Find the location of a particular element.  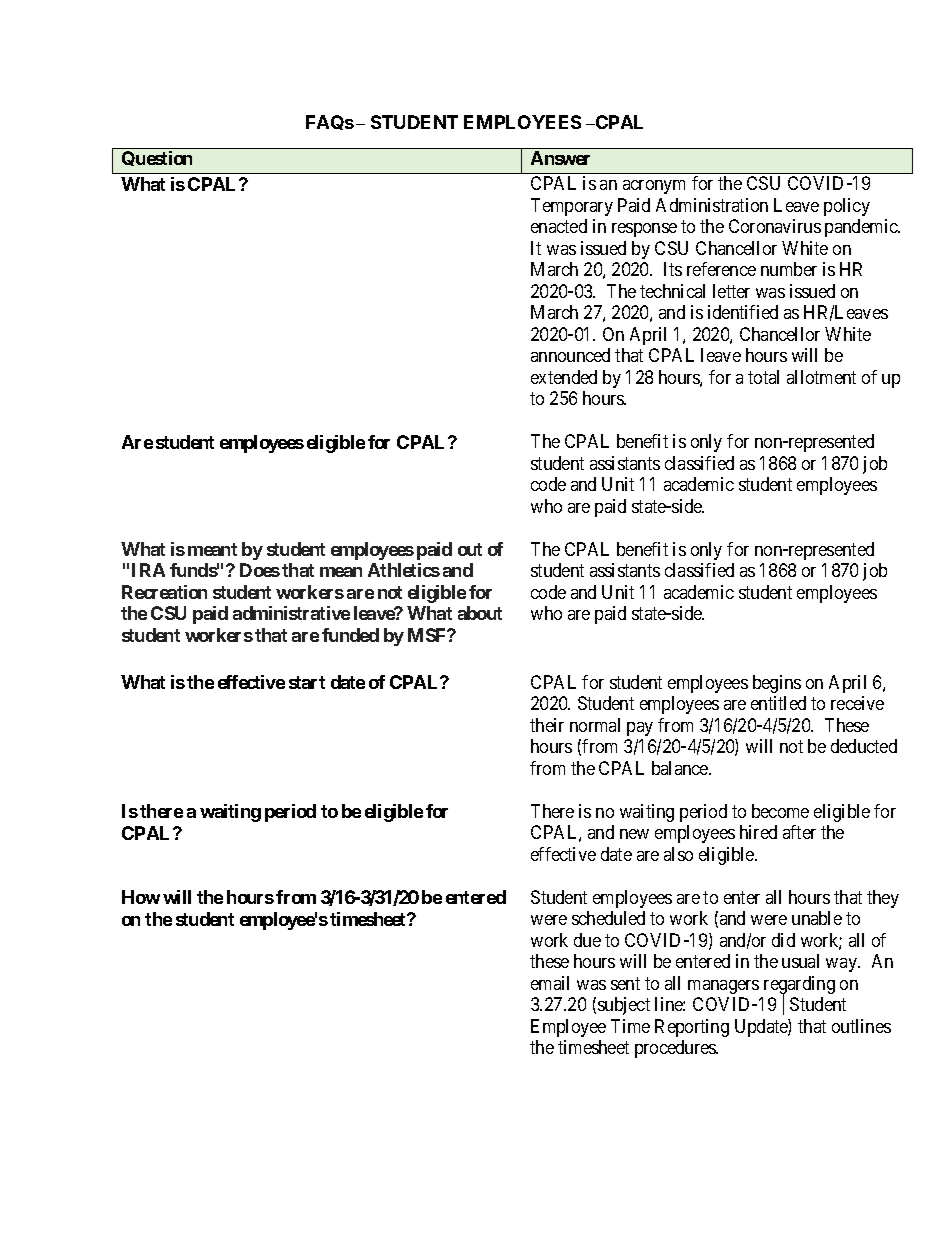

Temporary is located at coordinates (572, 207).
